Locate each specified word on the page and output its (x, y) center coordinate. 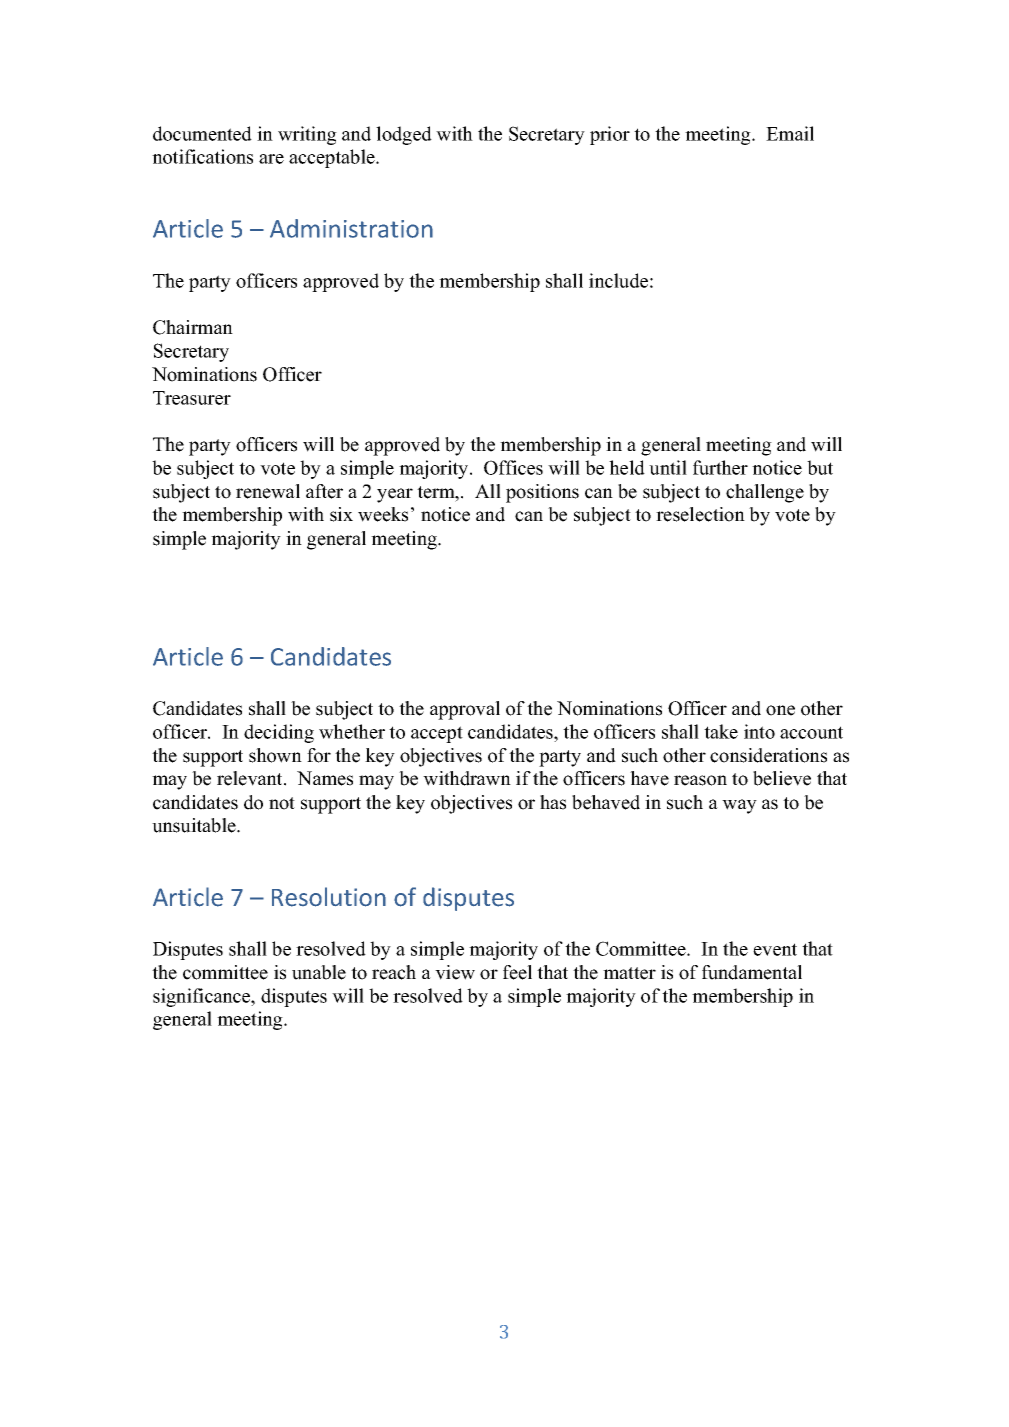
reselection (700, 514)
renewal (268, 491)
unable (319, 972)
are (271, 159)
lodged (404, 135)
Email (790, 133)
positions (542, 493)
